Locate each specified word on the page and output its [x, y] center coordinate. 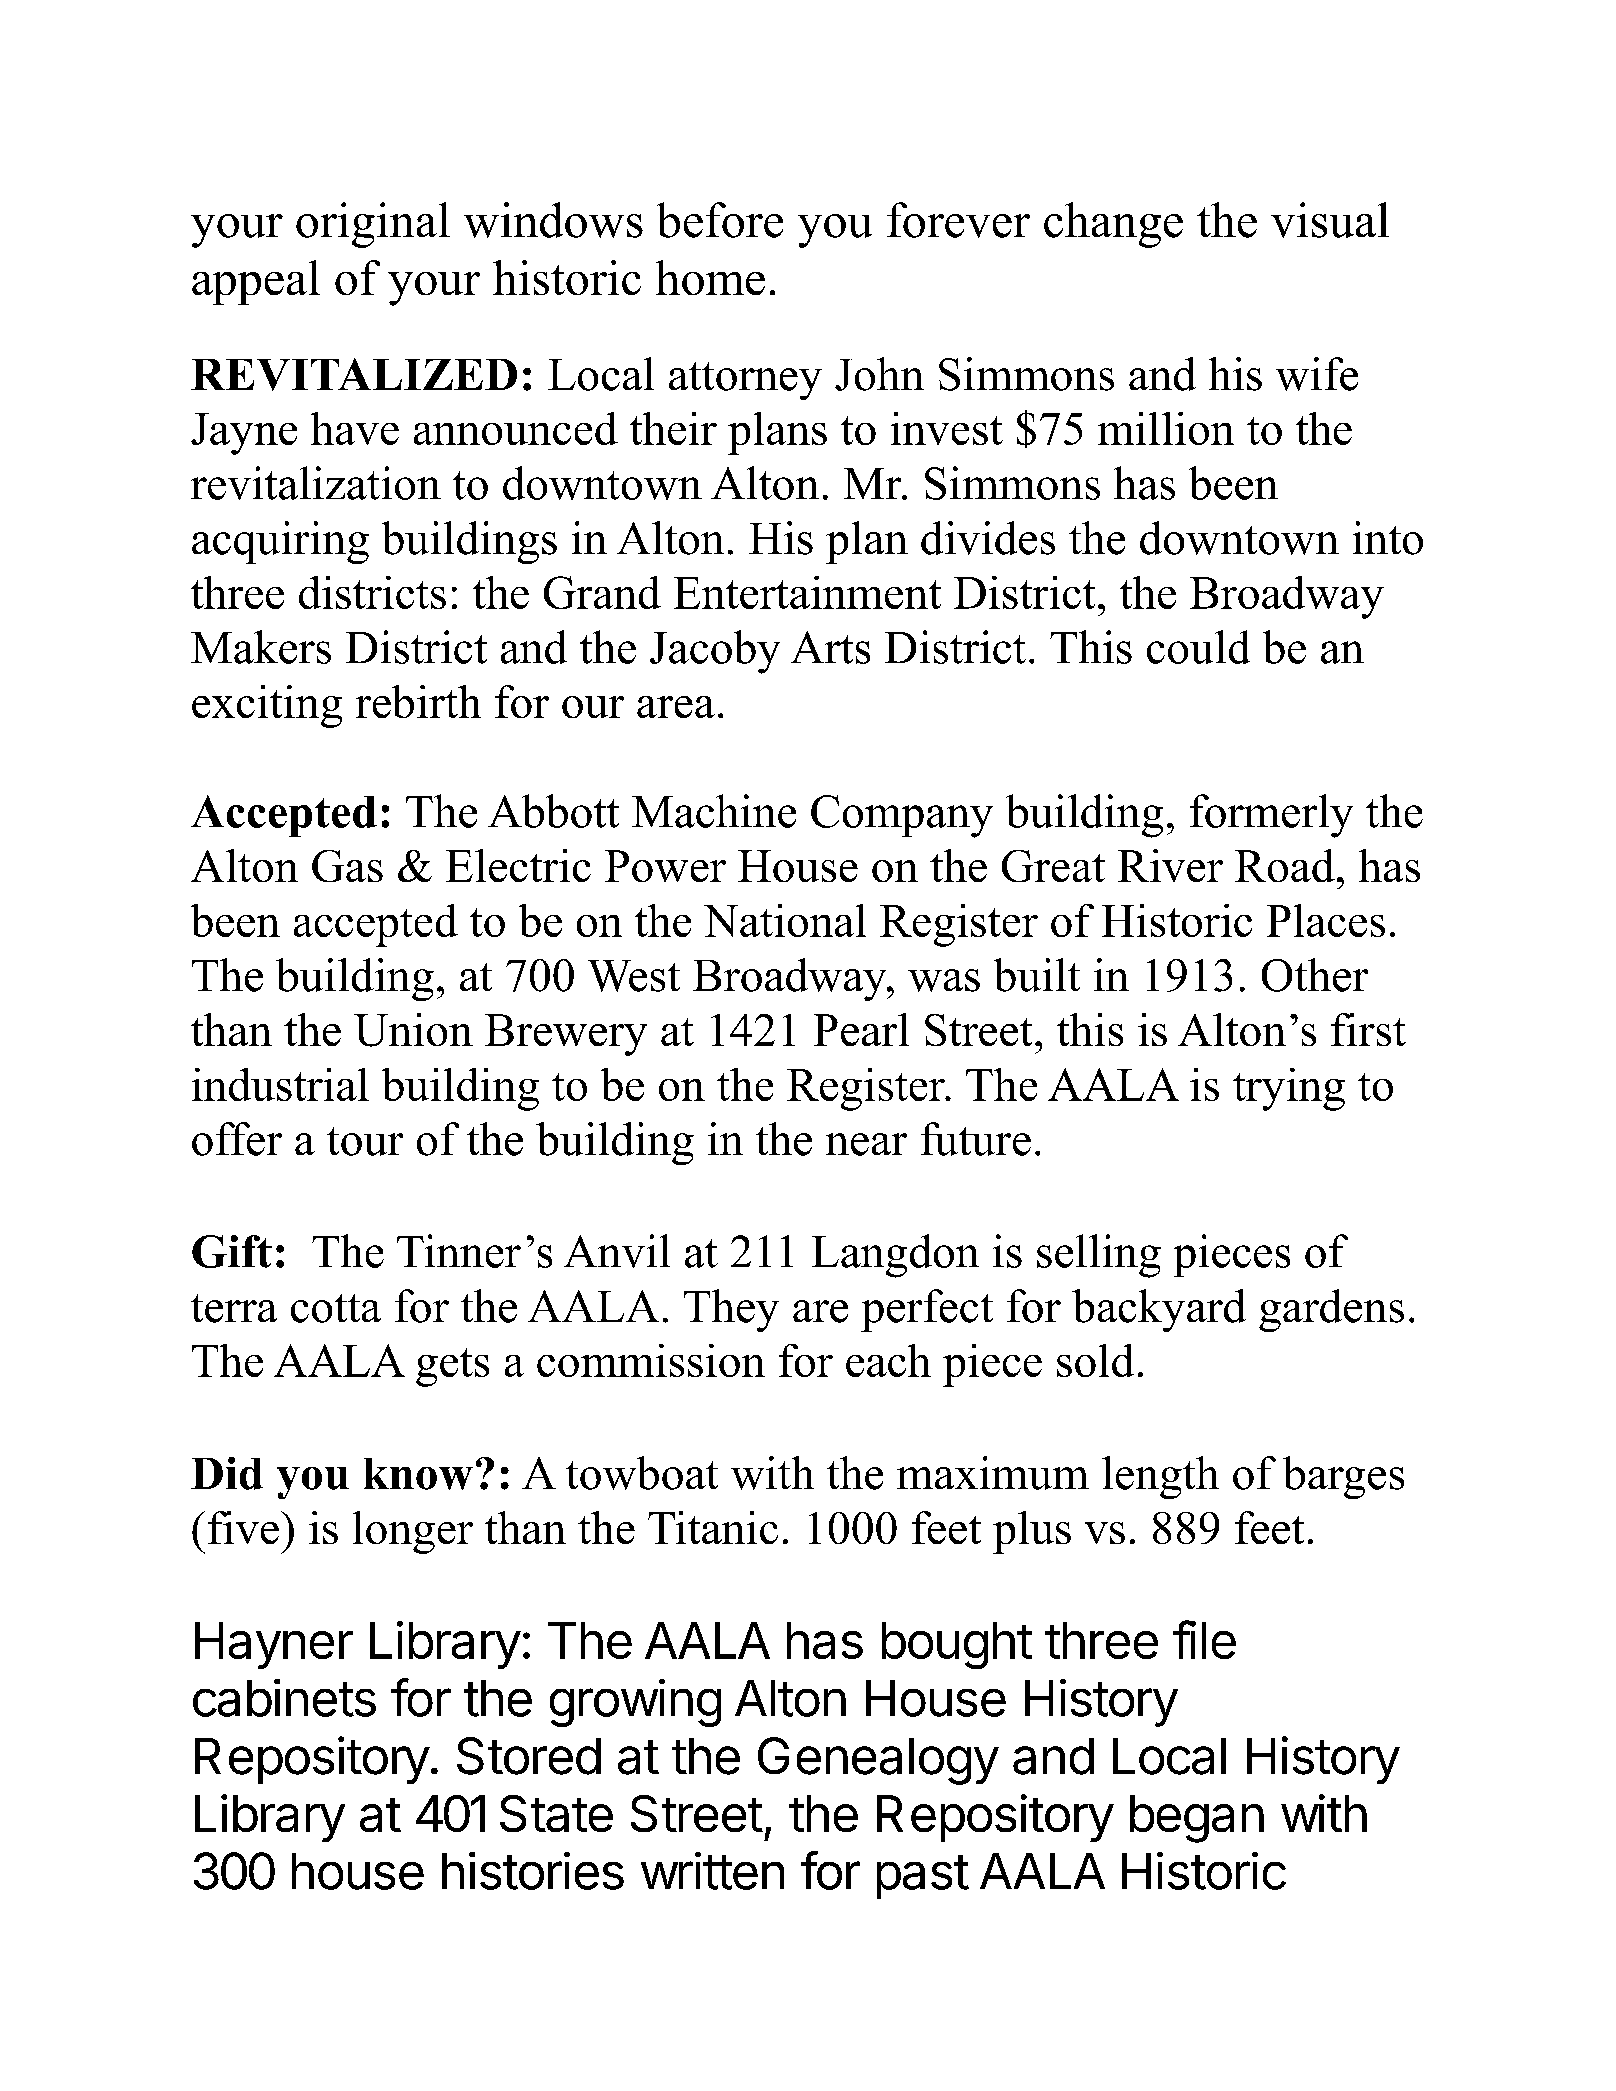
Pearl [861, 1029]
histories [533, 1871]
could [1198, 647]
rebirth [418, 701]
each [888, 1360]
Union [413, 1030]
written [712, 1871]
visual [1330, 220]
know [418, 1474]
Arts [830, 647]
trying [1289, 1089]
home [710, 277]
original [373, 225]
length [1160, 1477]
